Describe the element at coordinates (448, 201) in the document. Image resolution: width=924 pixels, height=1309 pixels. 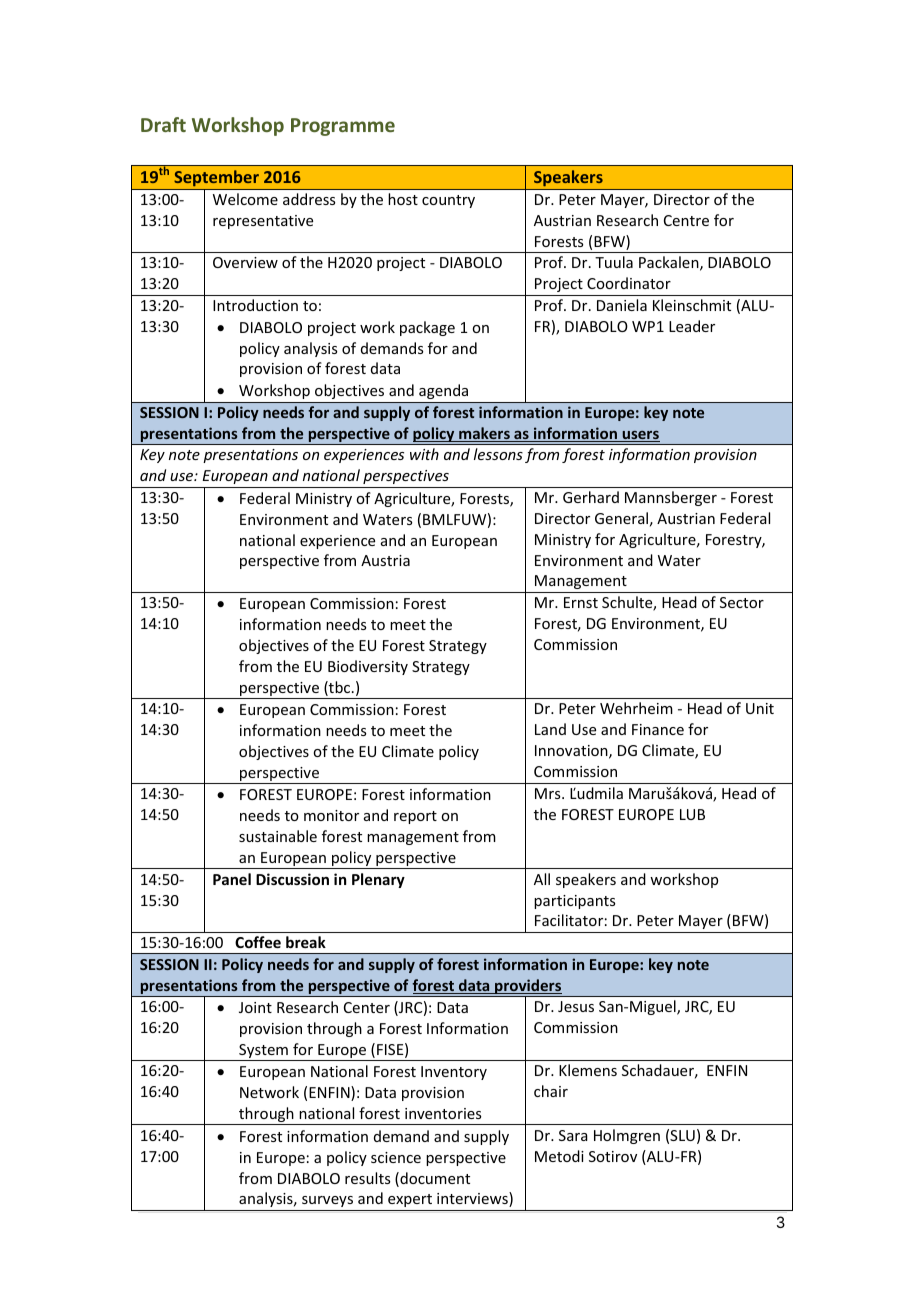
I see `country` at that location.
